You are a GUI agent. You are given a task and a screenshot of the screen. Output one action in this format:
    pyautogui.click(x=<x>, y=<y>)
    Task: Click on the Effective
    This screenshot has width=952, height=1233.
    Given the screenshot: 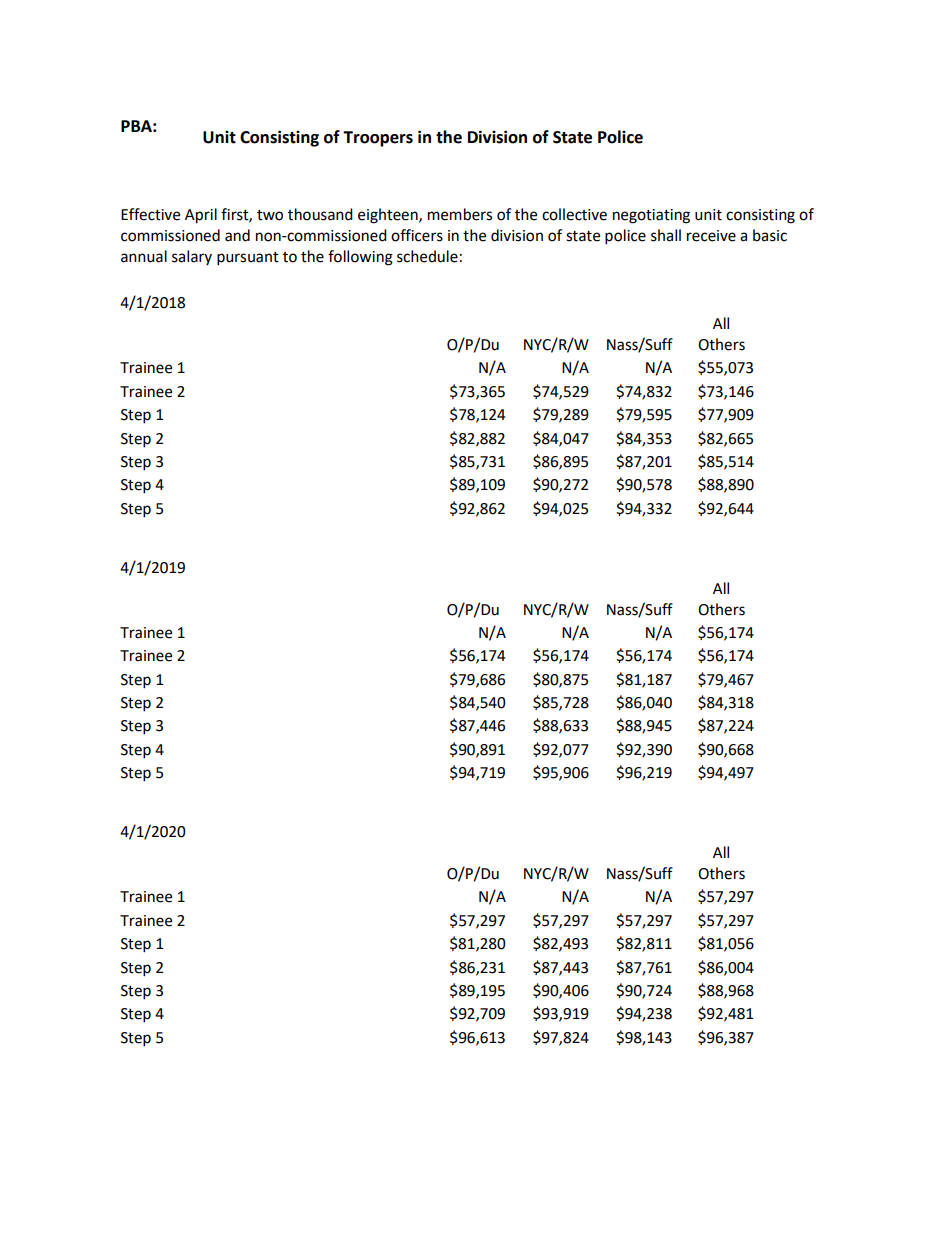 What is the action you would take?
    pyautogui.click(x=150, y=214)
